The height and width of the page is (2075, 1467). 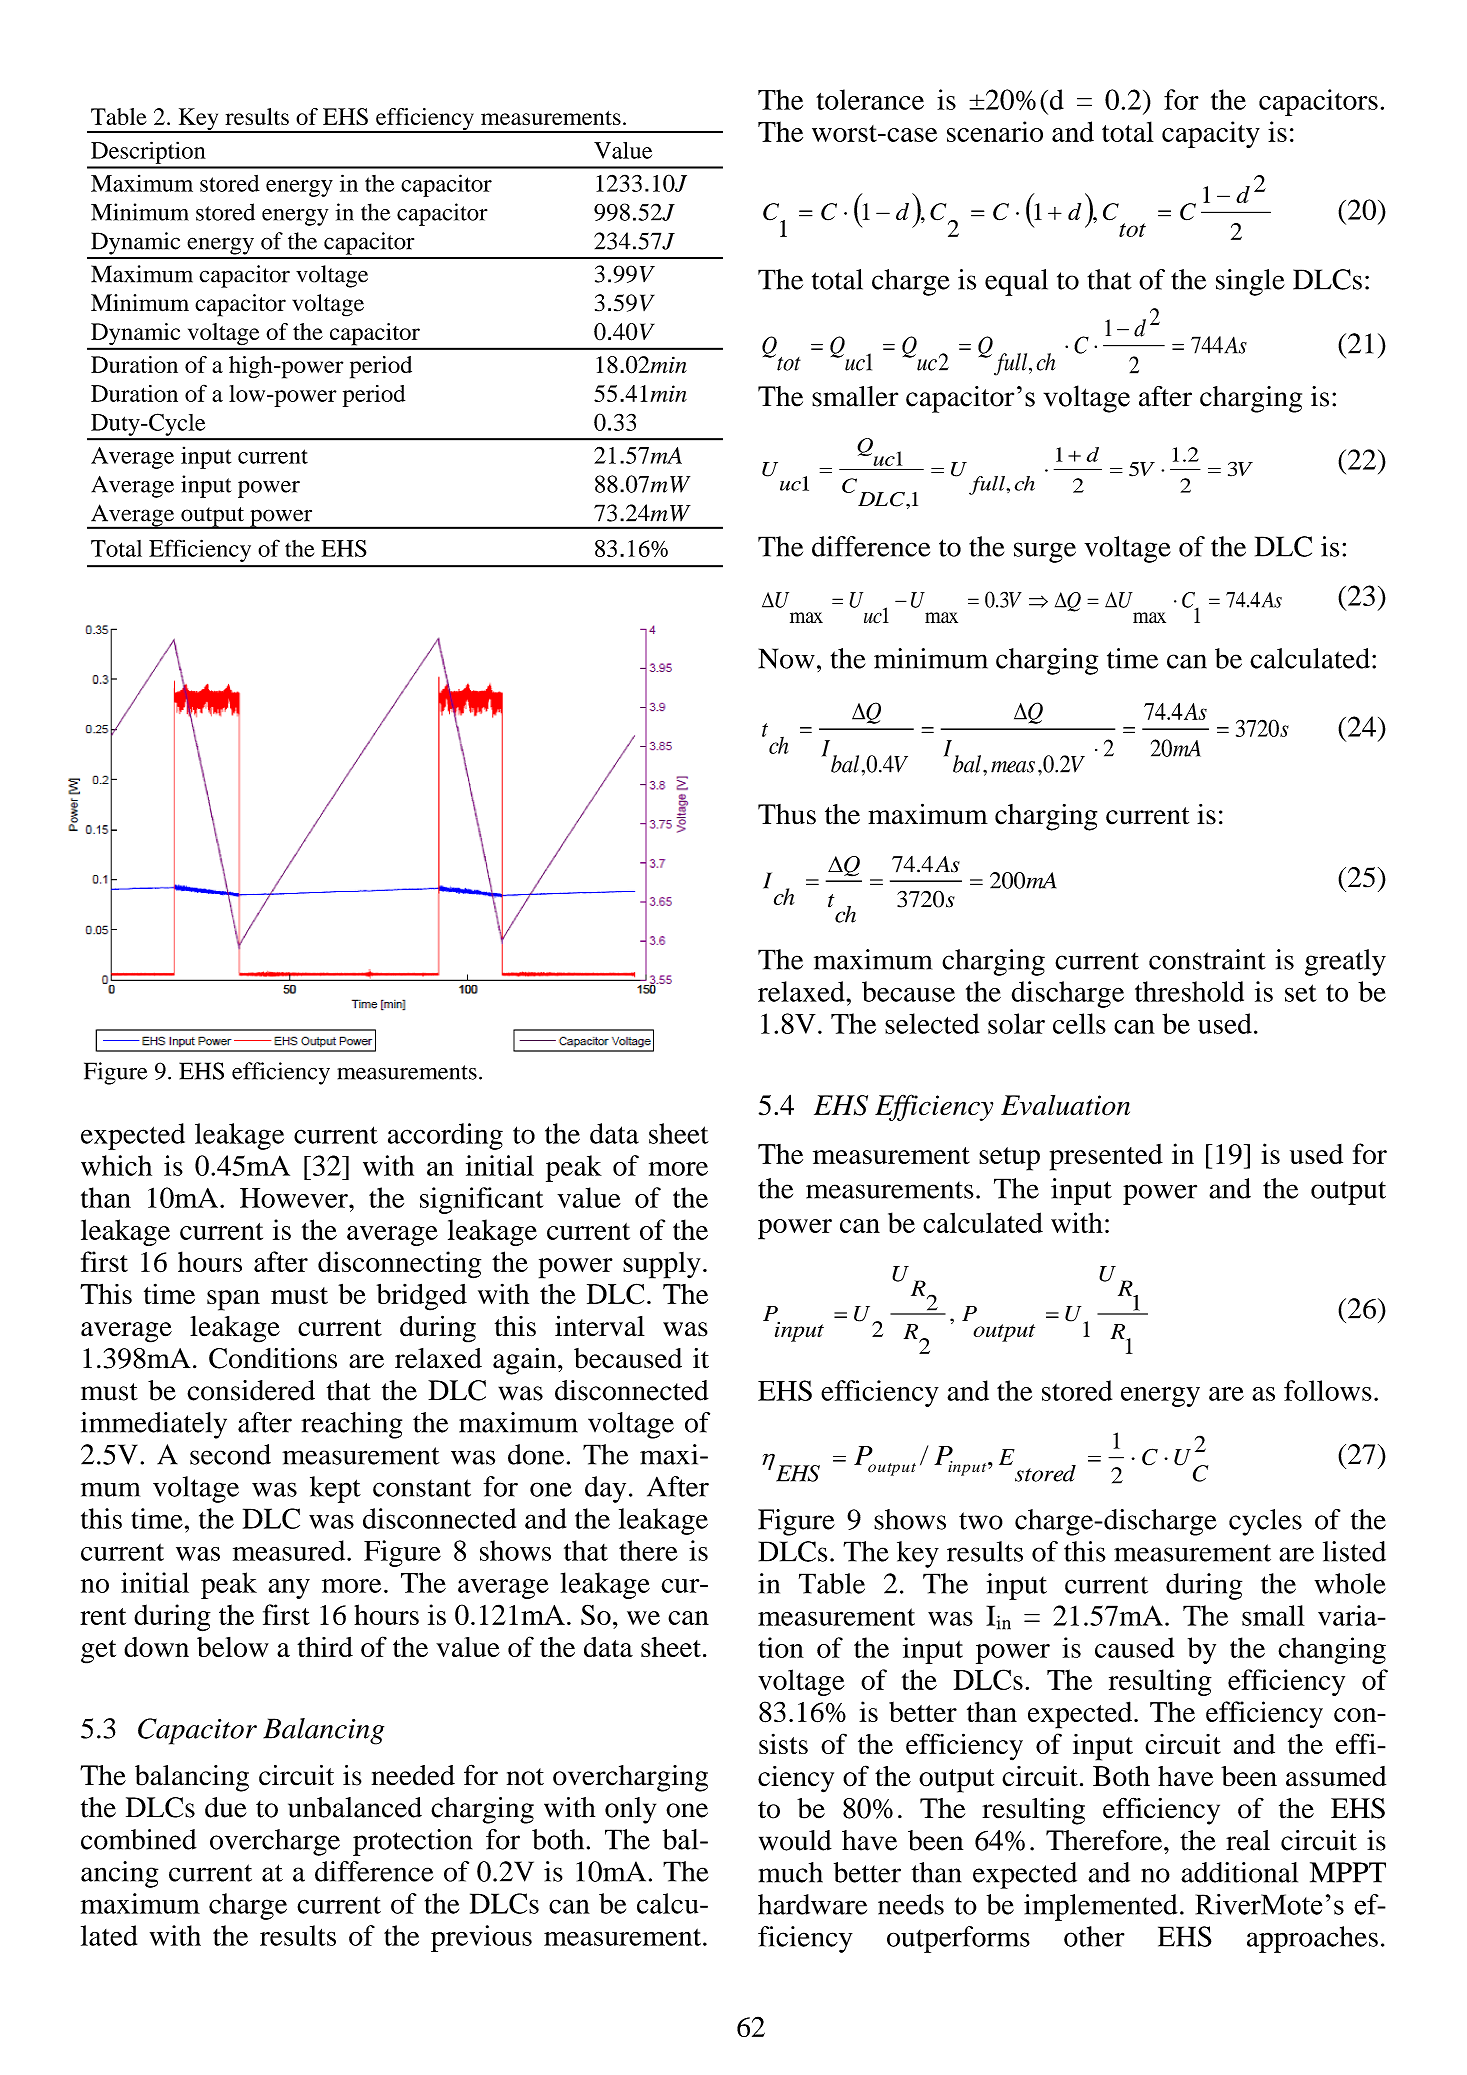 I want to click on follows, so click(x=1328, y=1390).
